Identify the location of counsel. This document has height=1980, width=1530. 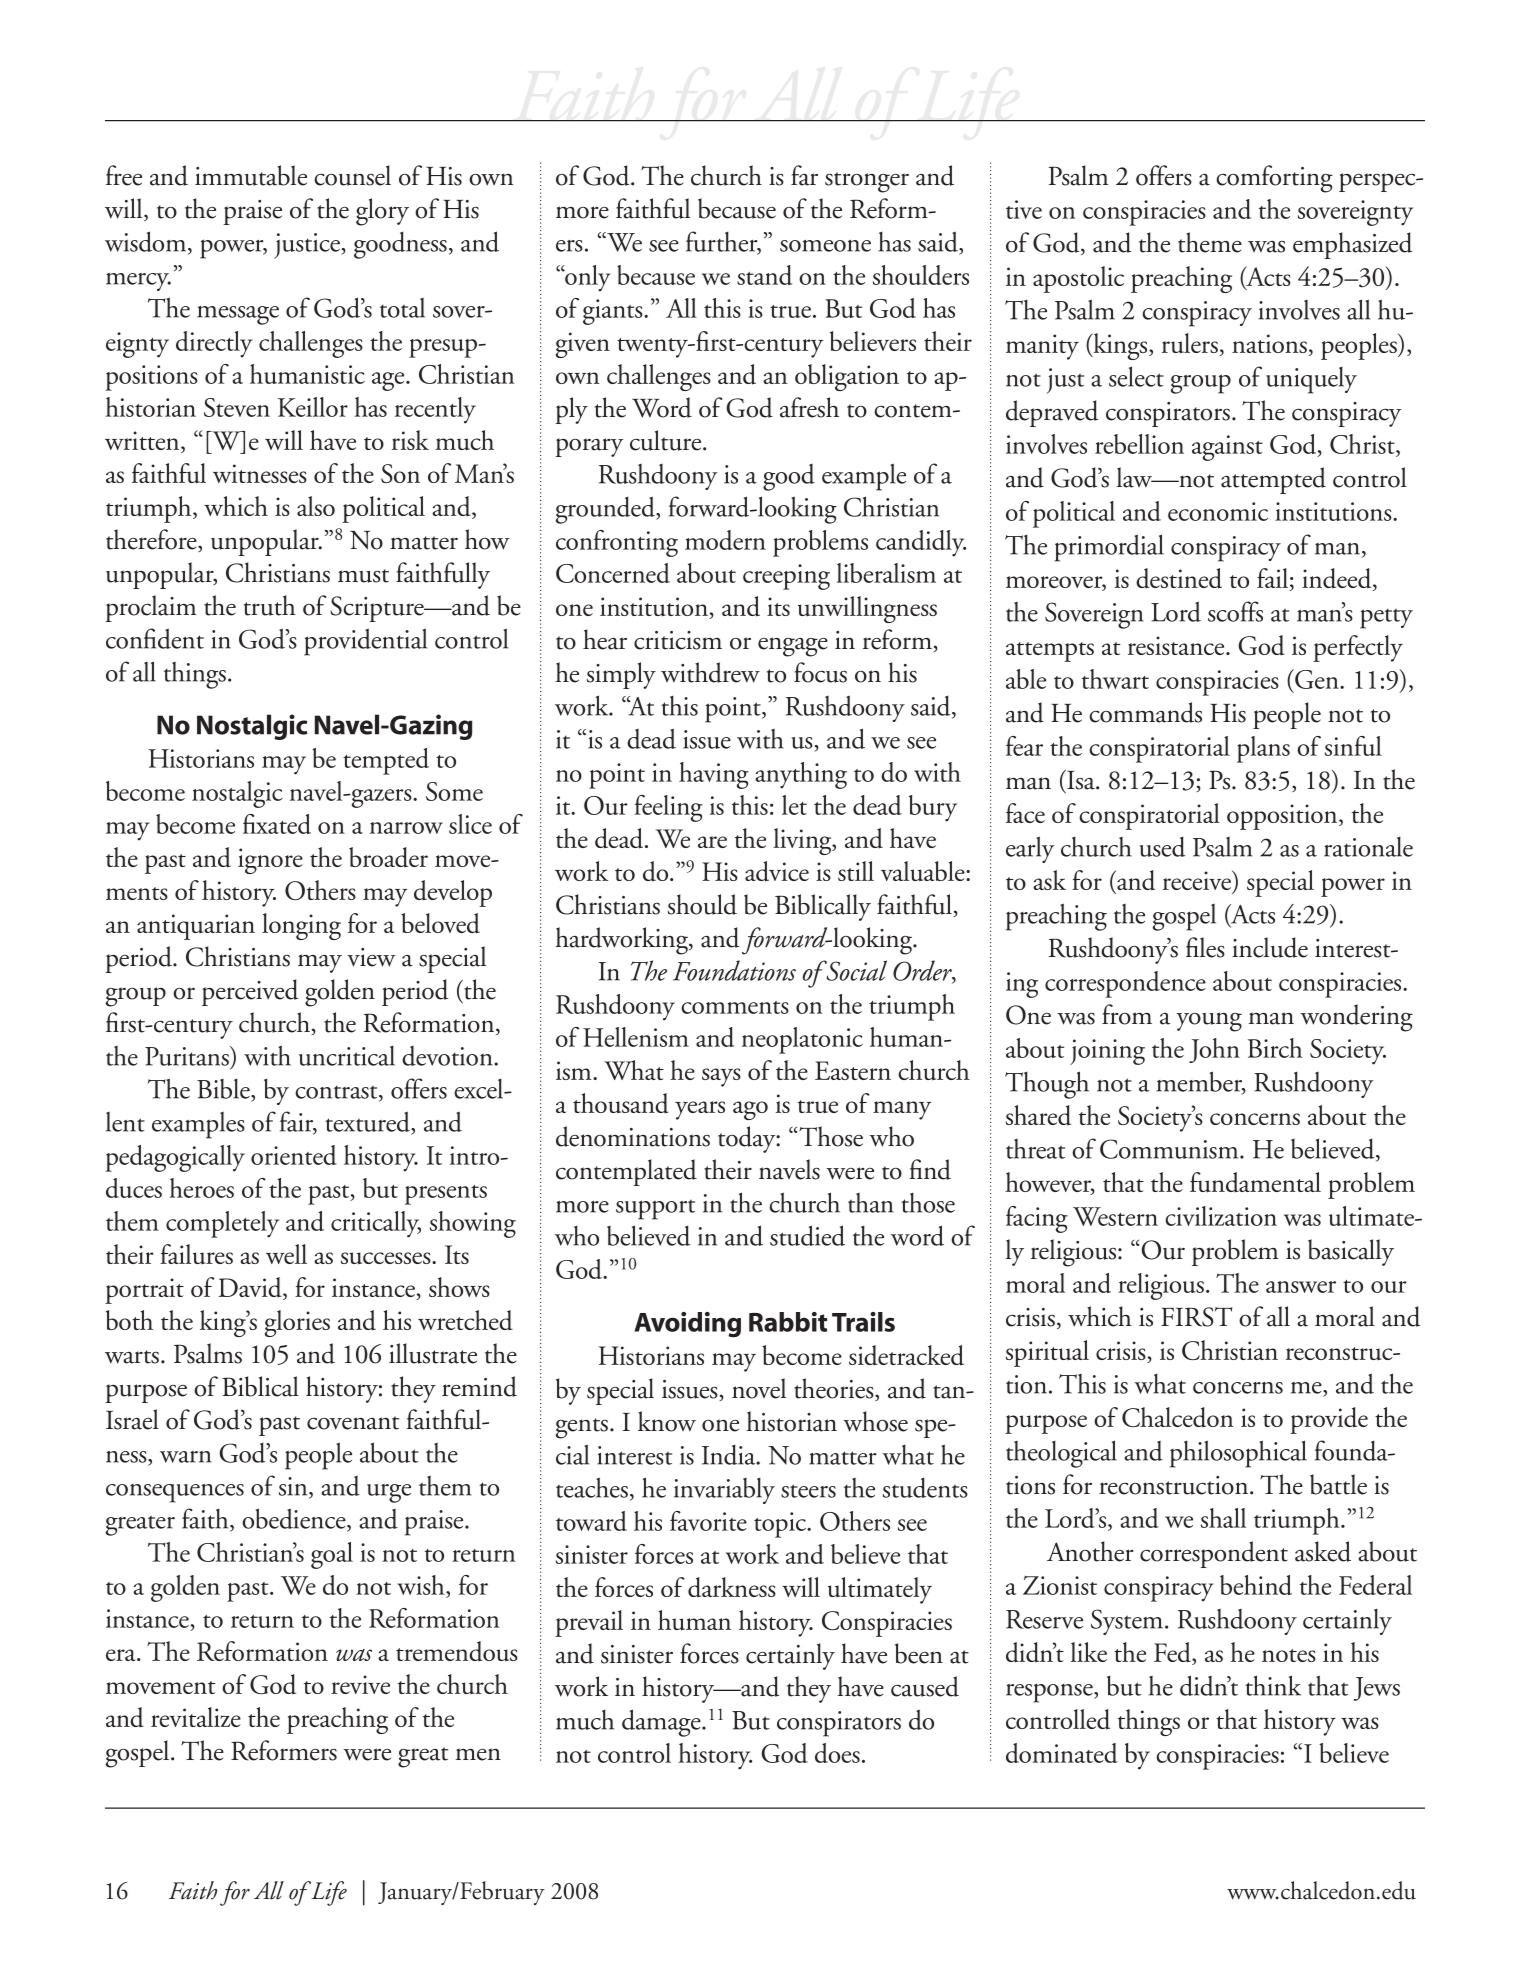
(352, 175).
